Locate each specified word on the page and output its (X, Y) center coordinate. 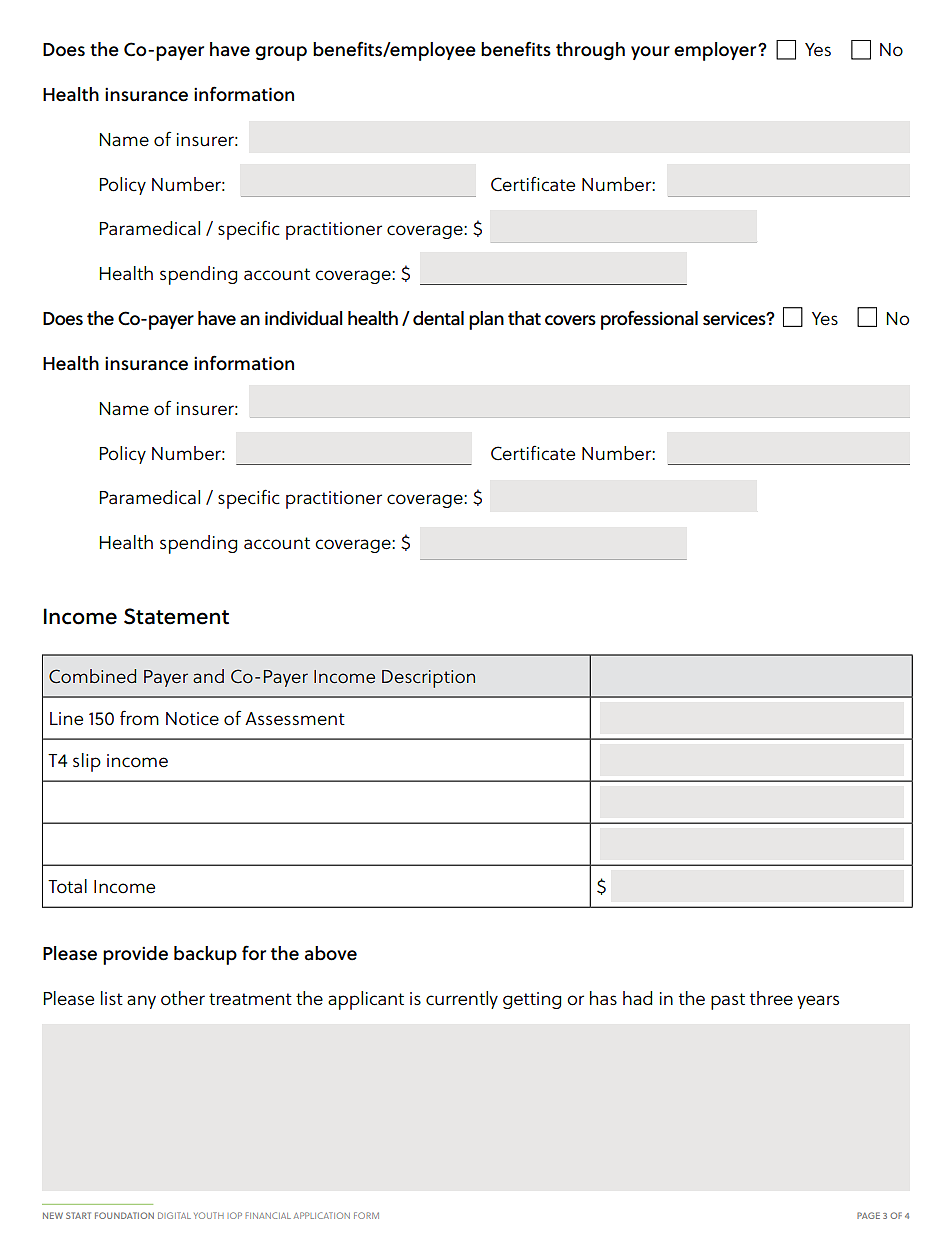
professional (649, 320)
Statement (176, 616)
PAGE (868, 1215)
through (590, 51)
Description (428, 679)
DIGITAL (174, 1215)
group (281, 53)
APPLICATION (322, 1215)
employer (716, 51)
